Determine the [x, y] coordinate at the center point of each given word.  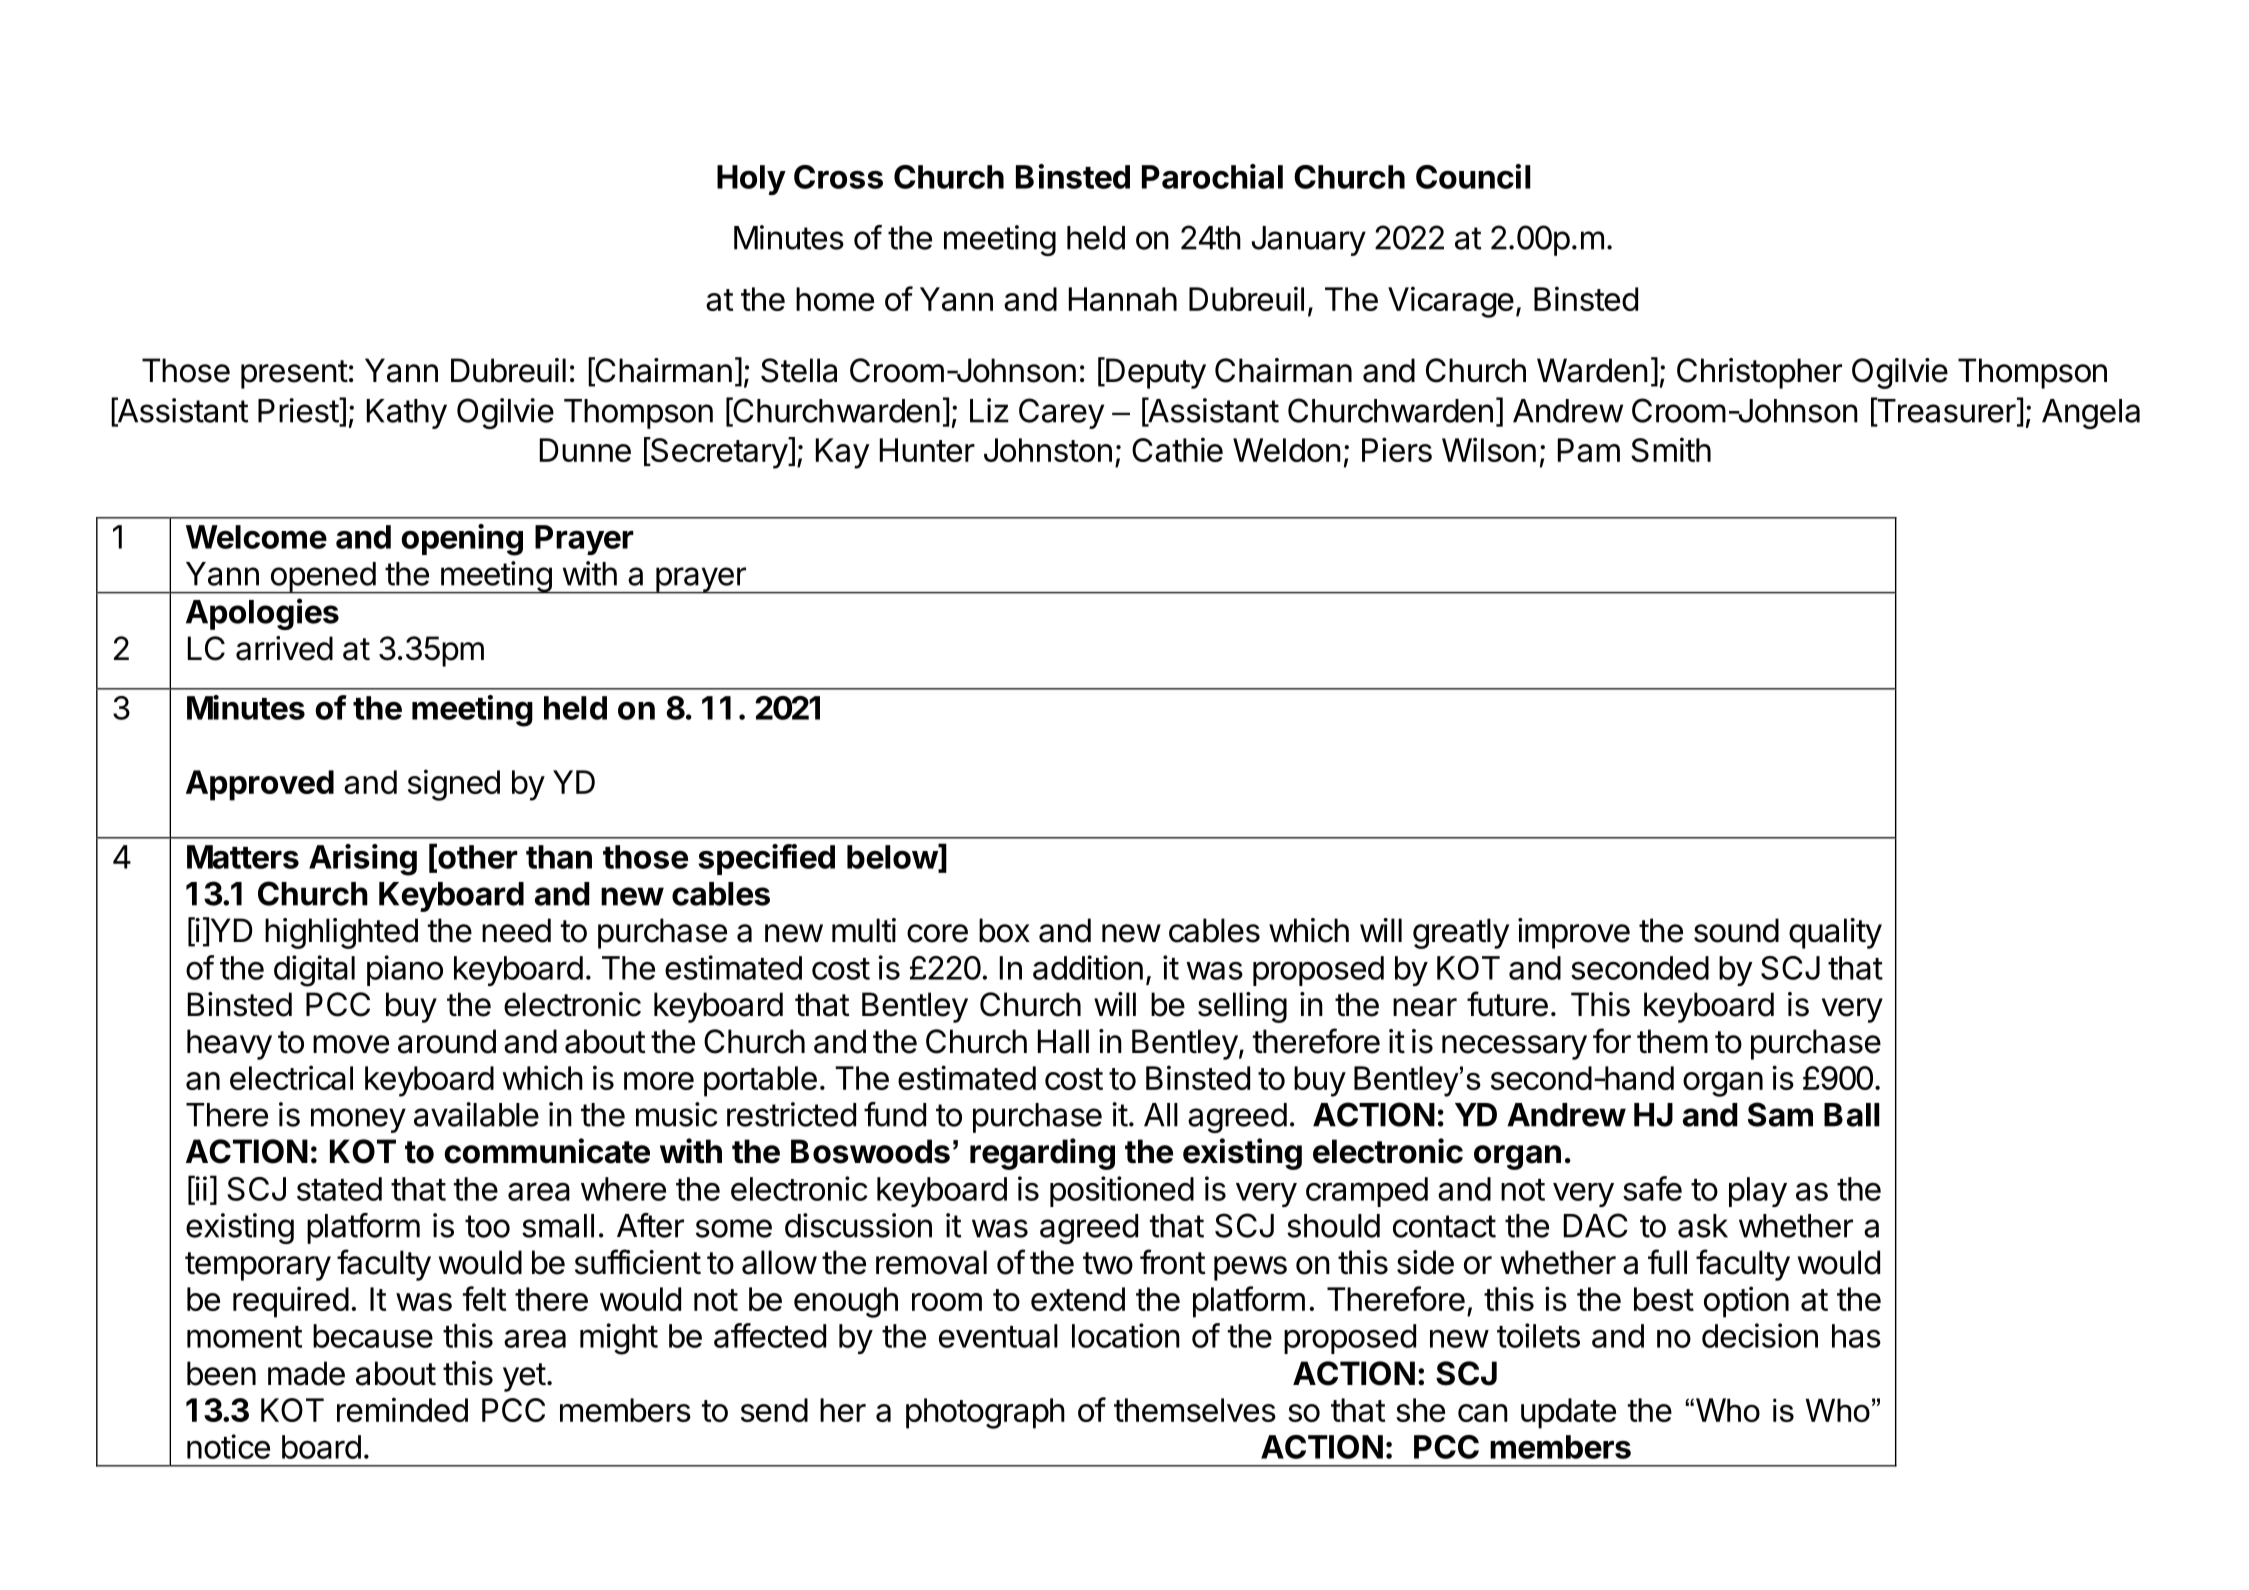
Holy [751, 180]
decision [1760, 1335]
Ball [1852, 1115]
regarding [1042, 1154]
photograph [985, 1413]
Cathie [1177, 449]
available [476, 1114]
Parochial [1212, 176]
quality [1835, 933]
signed [454, 785]
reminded [402, 1409]
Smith [1671, 449]
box [1004, 930]
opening [462, 540]
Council [1473, 176]
